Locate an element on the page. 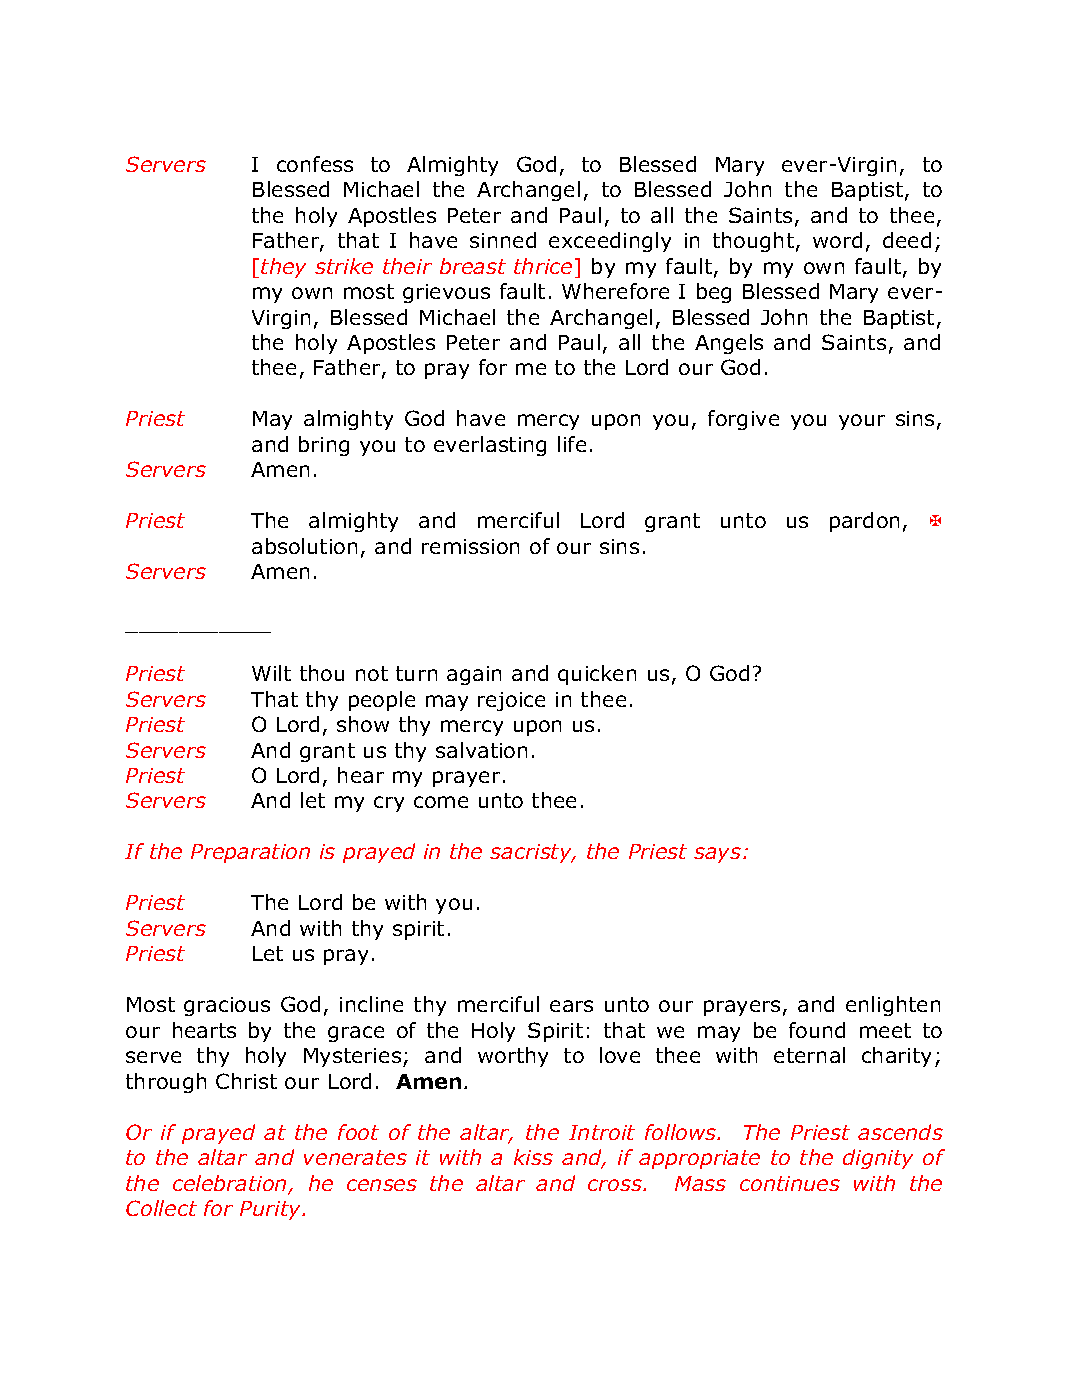 The height and width of the image is (1383, 1069). quicken is located at coordinates (597, 675).
